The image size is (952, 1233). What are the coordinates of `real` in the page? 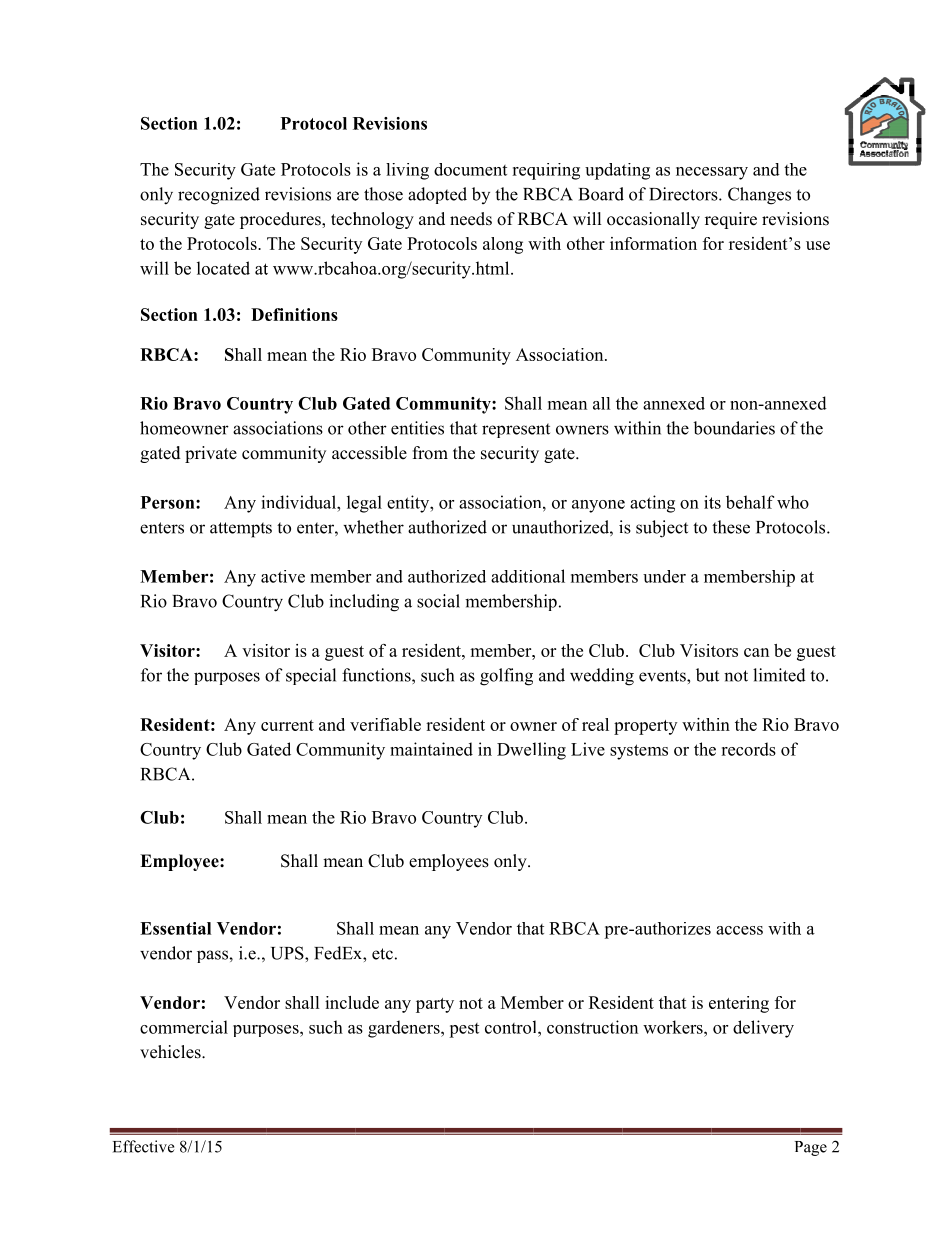 It's located at (595, 724).
